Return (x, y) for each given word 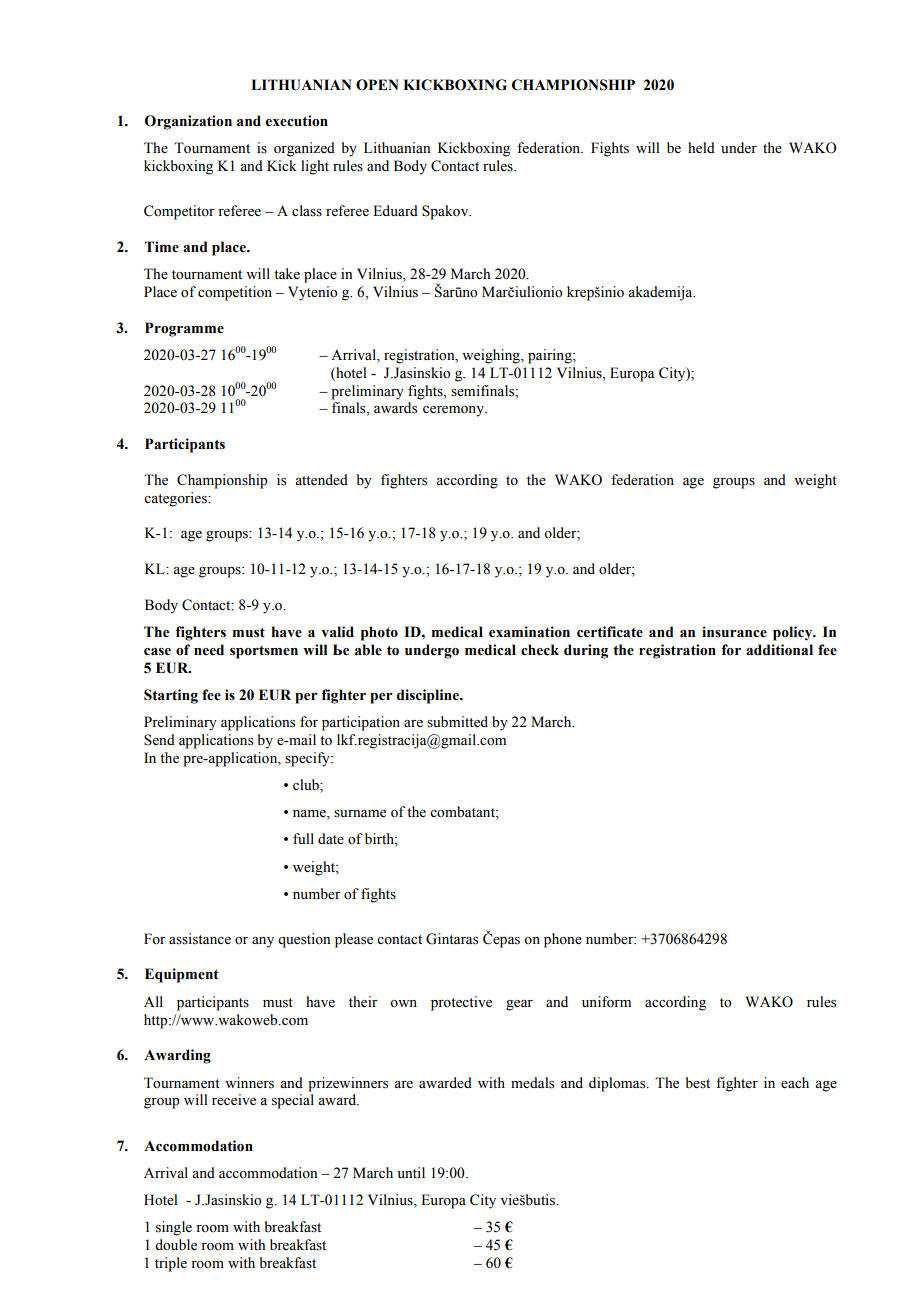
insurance (734, 632)
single (174, 1228)
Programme (184, 329)
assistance (200, 939)
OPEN (377, 85)
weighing (492, 356)
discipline (429, 696)
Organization (188, 122)
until (411, 1172)
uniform (606, 1002)
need (209, 650)
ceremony (454, 411)
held (701, 148)
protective (461, 1003)
